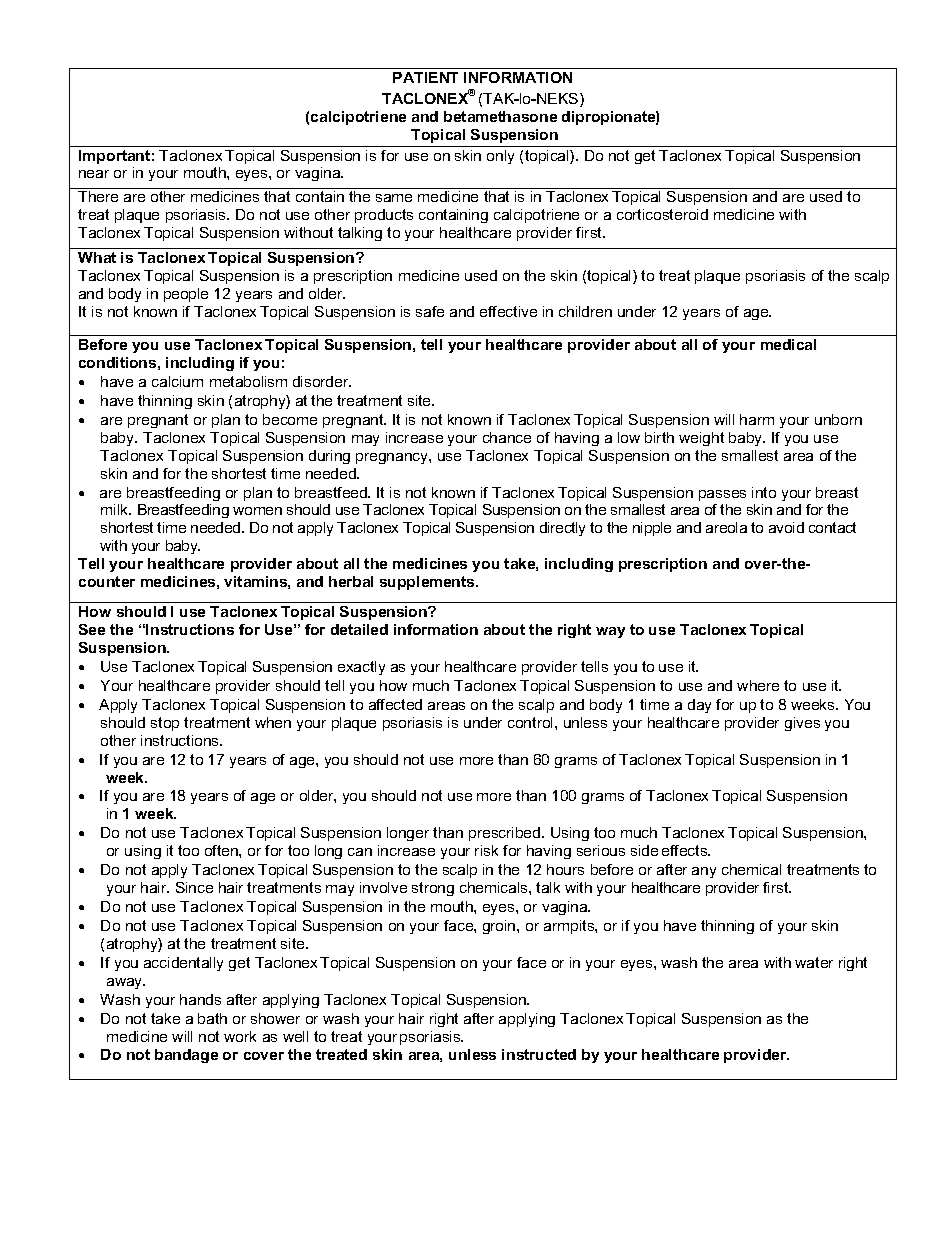 Image resolution: width=952 pixels, height=1233 pixels. What do you see at coordinates (506, 834) in the screenshot?
I see `prescribed` at bounding box center [506, 834].
